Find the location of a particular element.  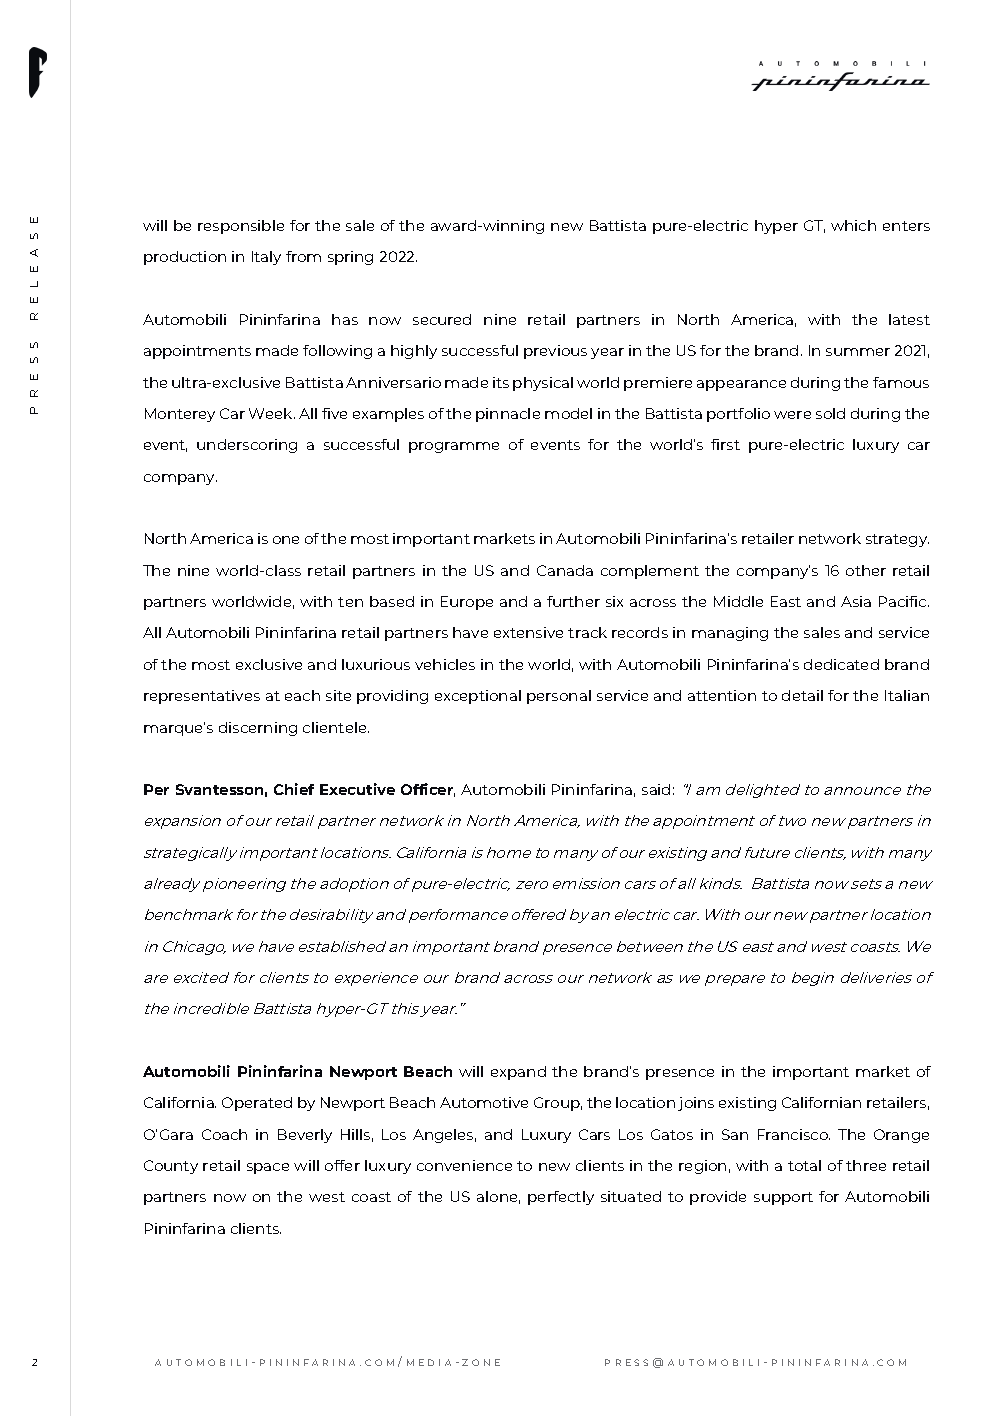

expand is located at coordinates (518, 1073).
